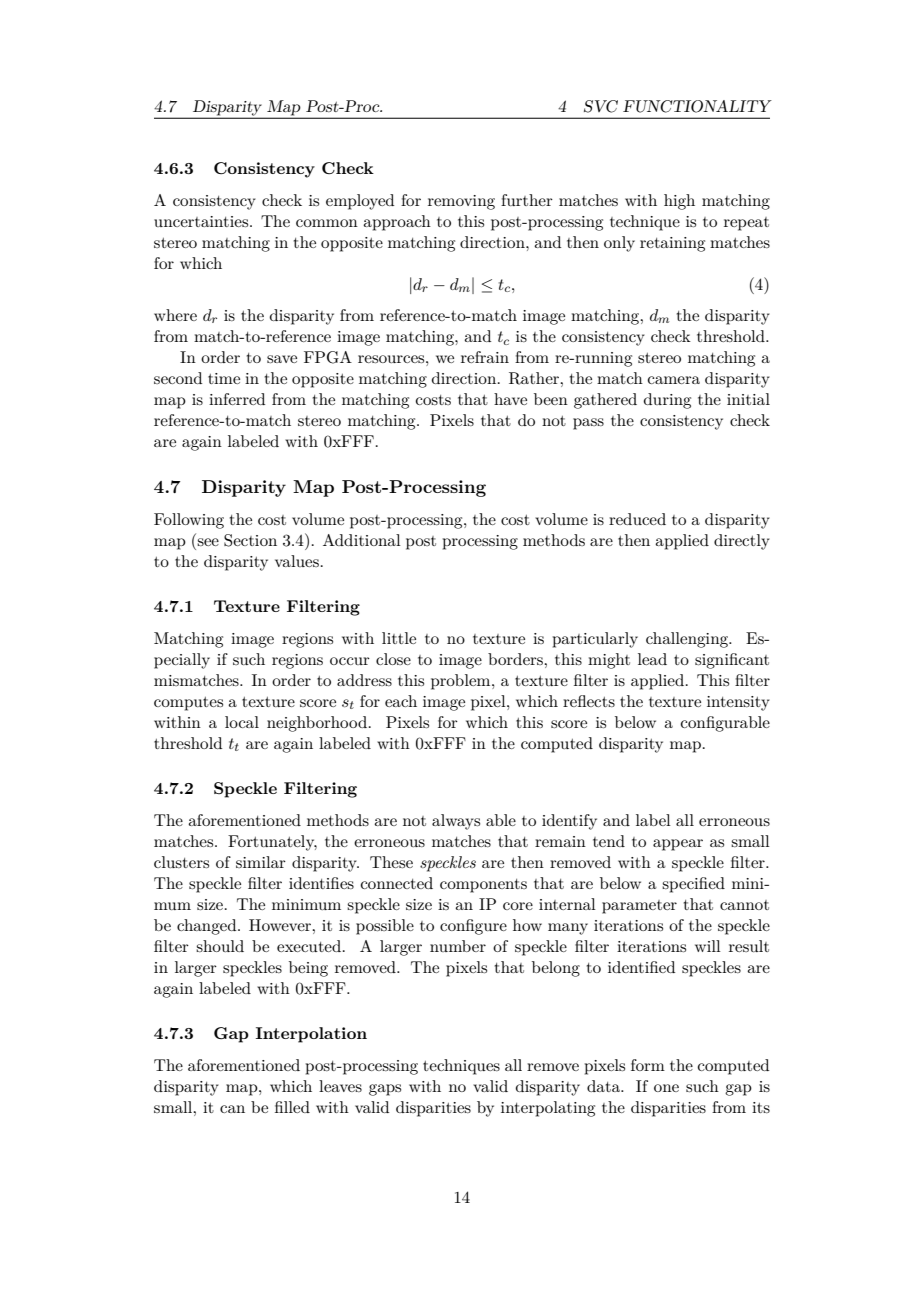  I want to click on FUNCTIONALITY, so click(697, 106).
